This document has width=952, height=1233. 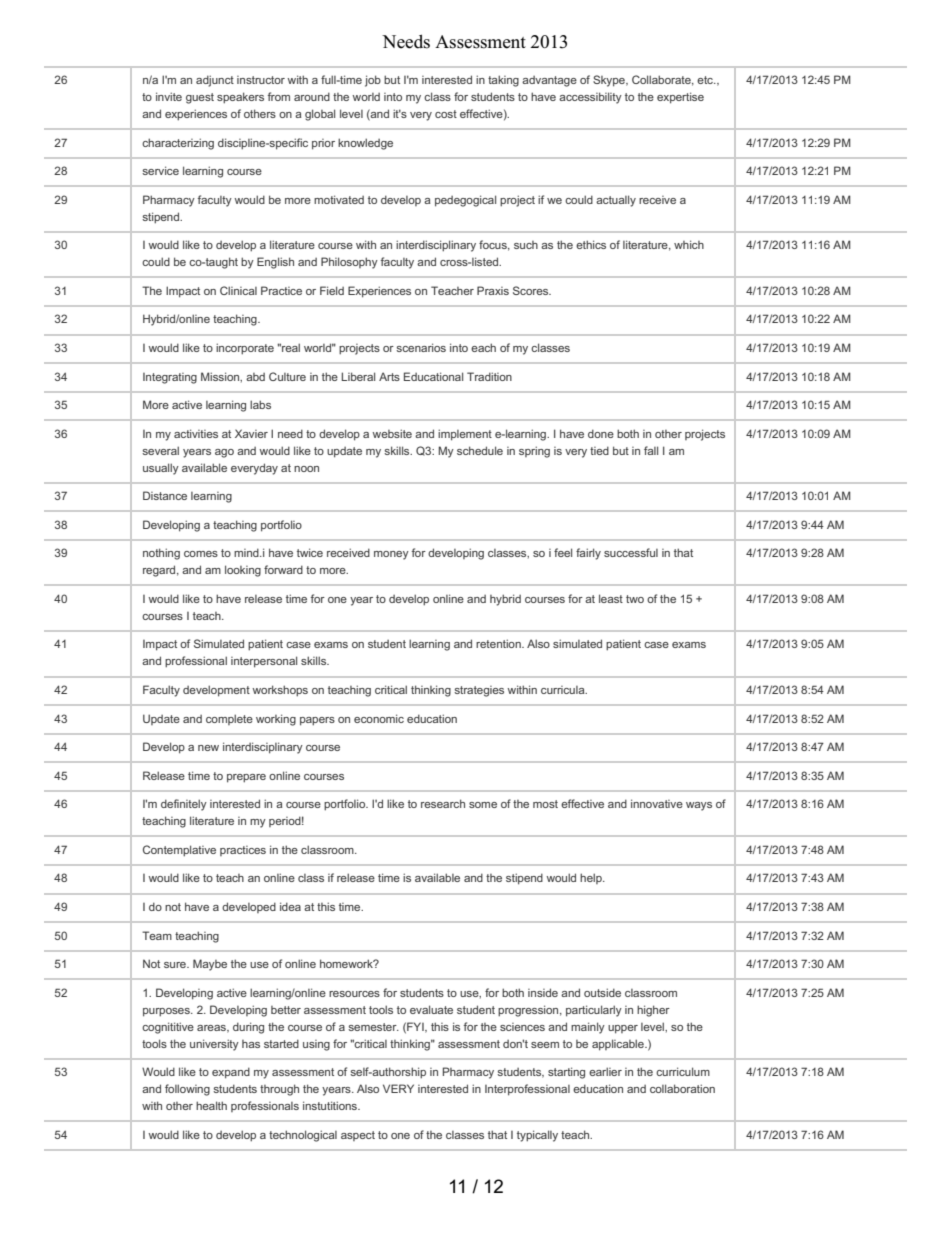 I want to click on collaboration, so click(x=682, y=1088).
